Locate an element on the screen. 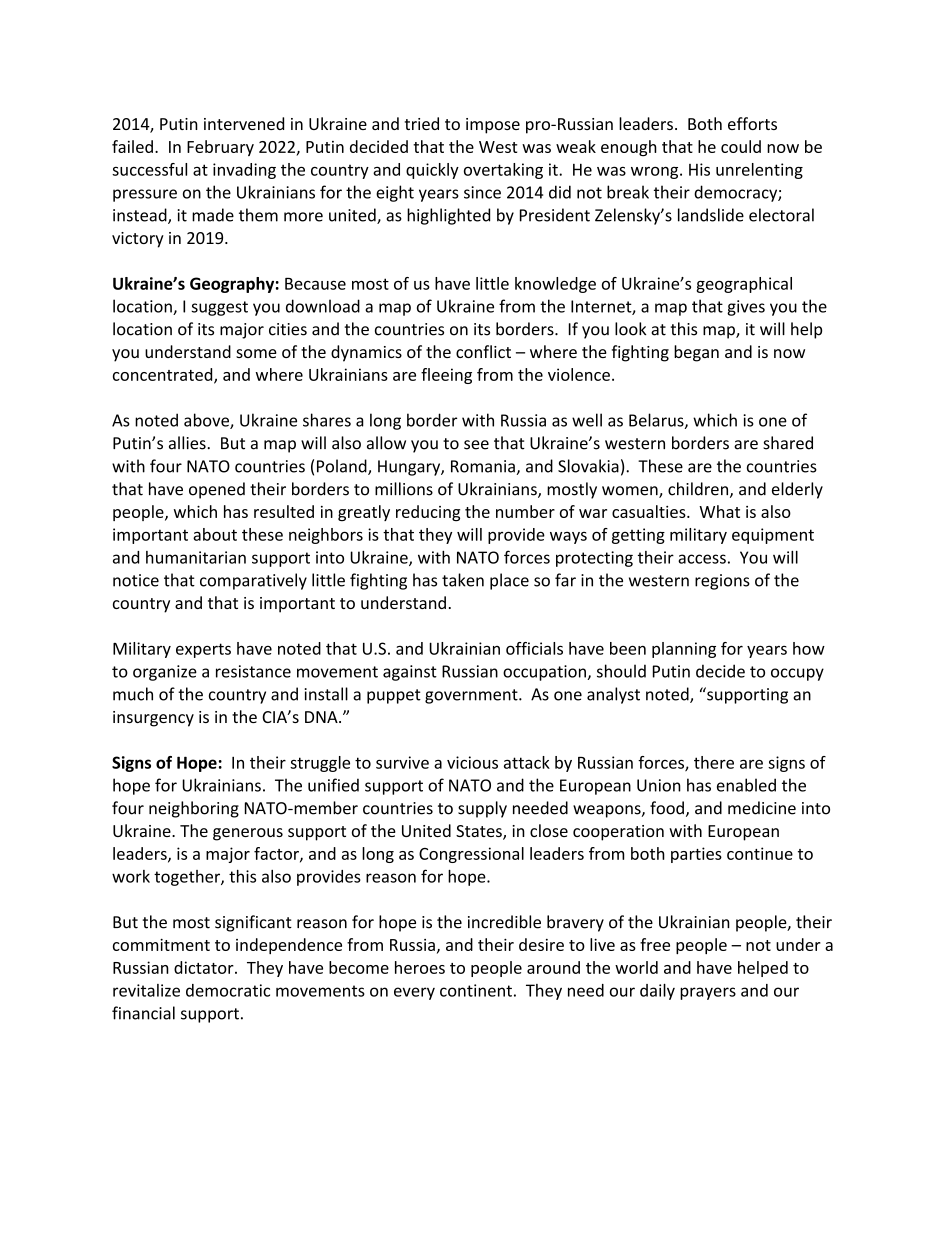  February is located at coordinates (220, 148).
